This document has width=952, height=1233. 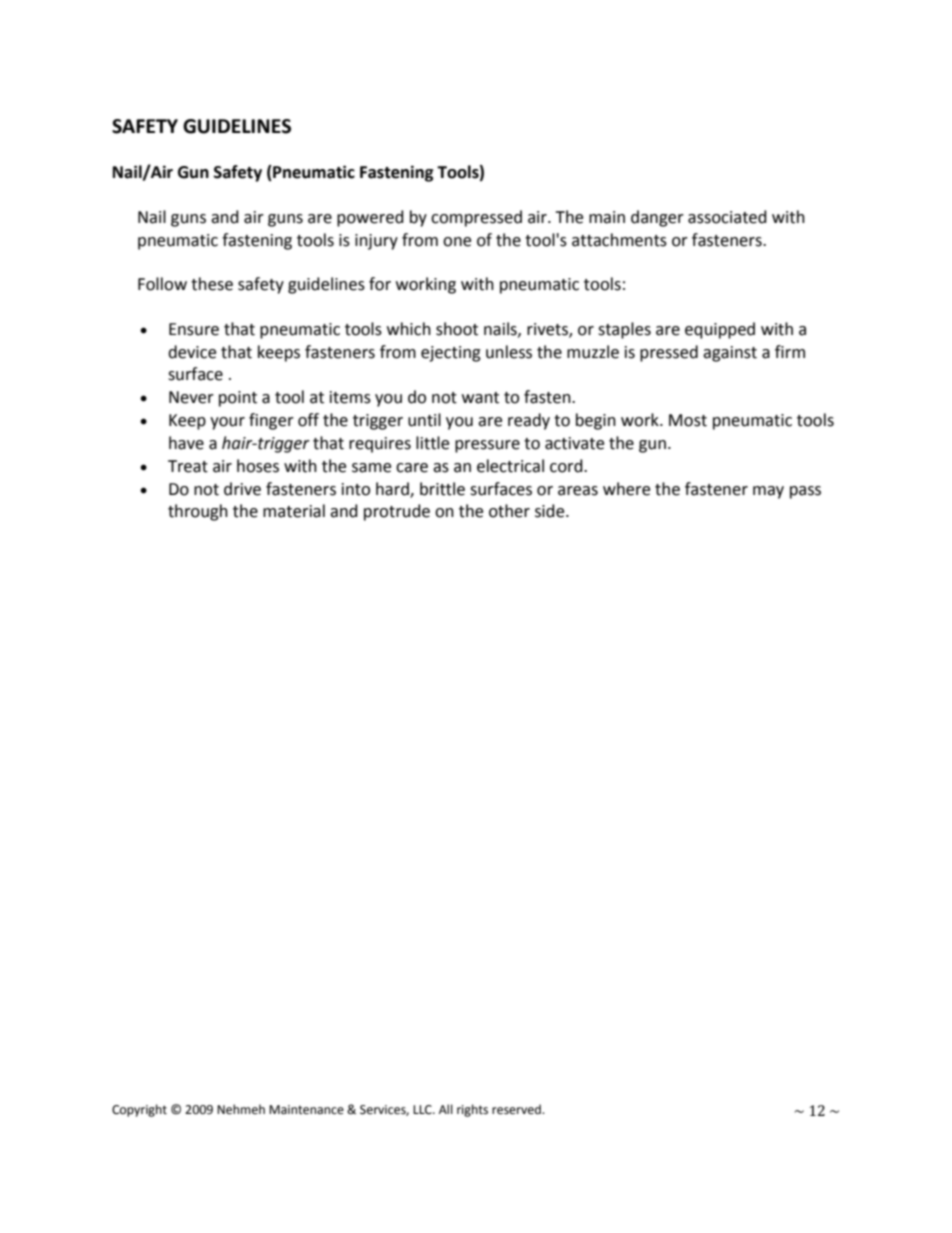 What do you see at coordinates (727, 217) in the document?
I see `associated` at bounding box center [727, 217].
